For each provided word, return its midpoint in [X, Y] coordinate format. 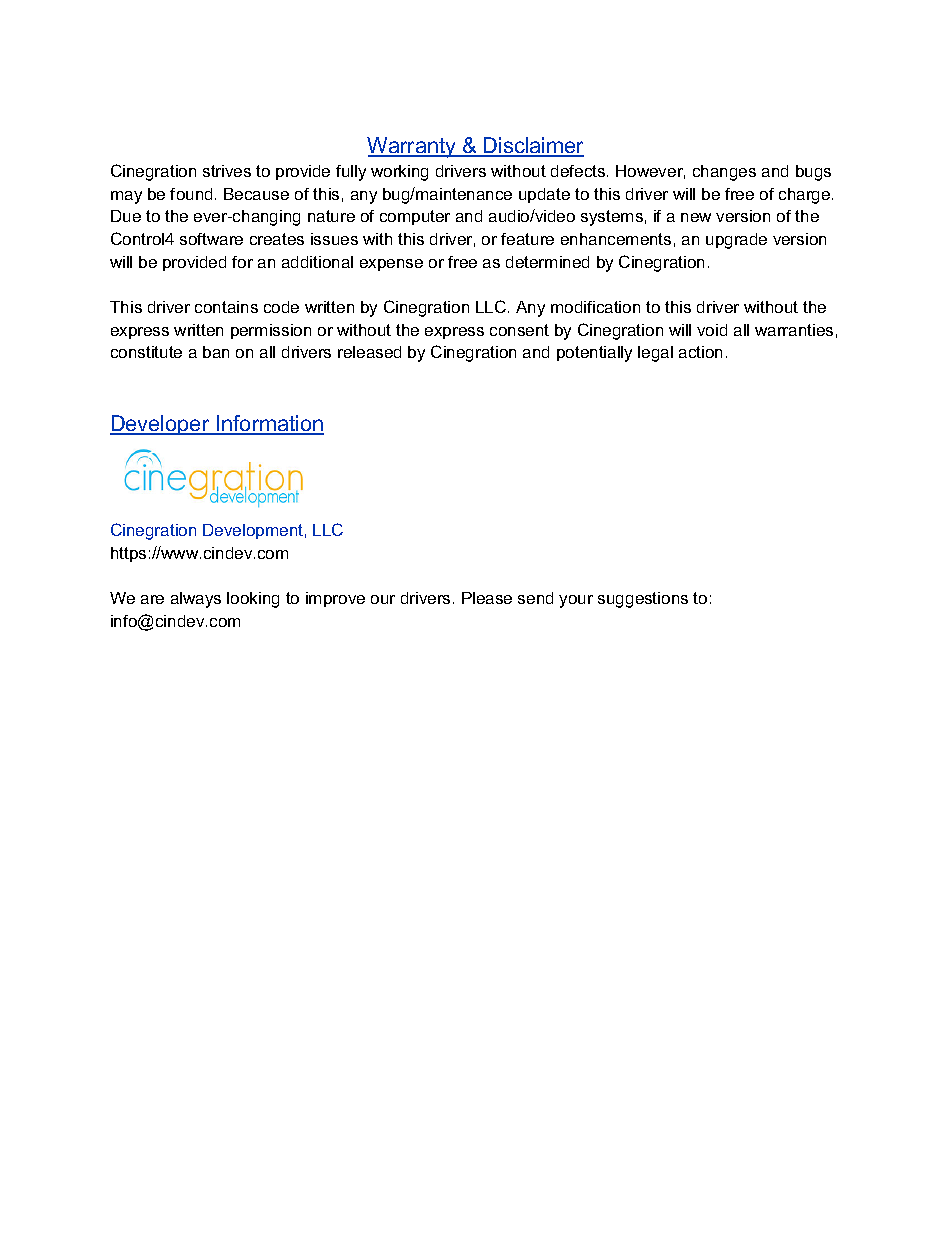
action [700, 352]
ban [216, 352]
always [196, 600]
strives [227, 171]
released [369, 352]
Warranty [412, 147]
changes [724, 173]
